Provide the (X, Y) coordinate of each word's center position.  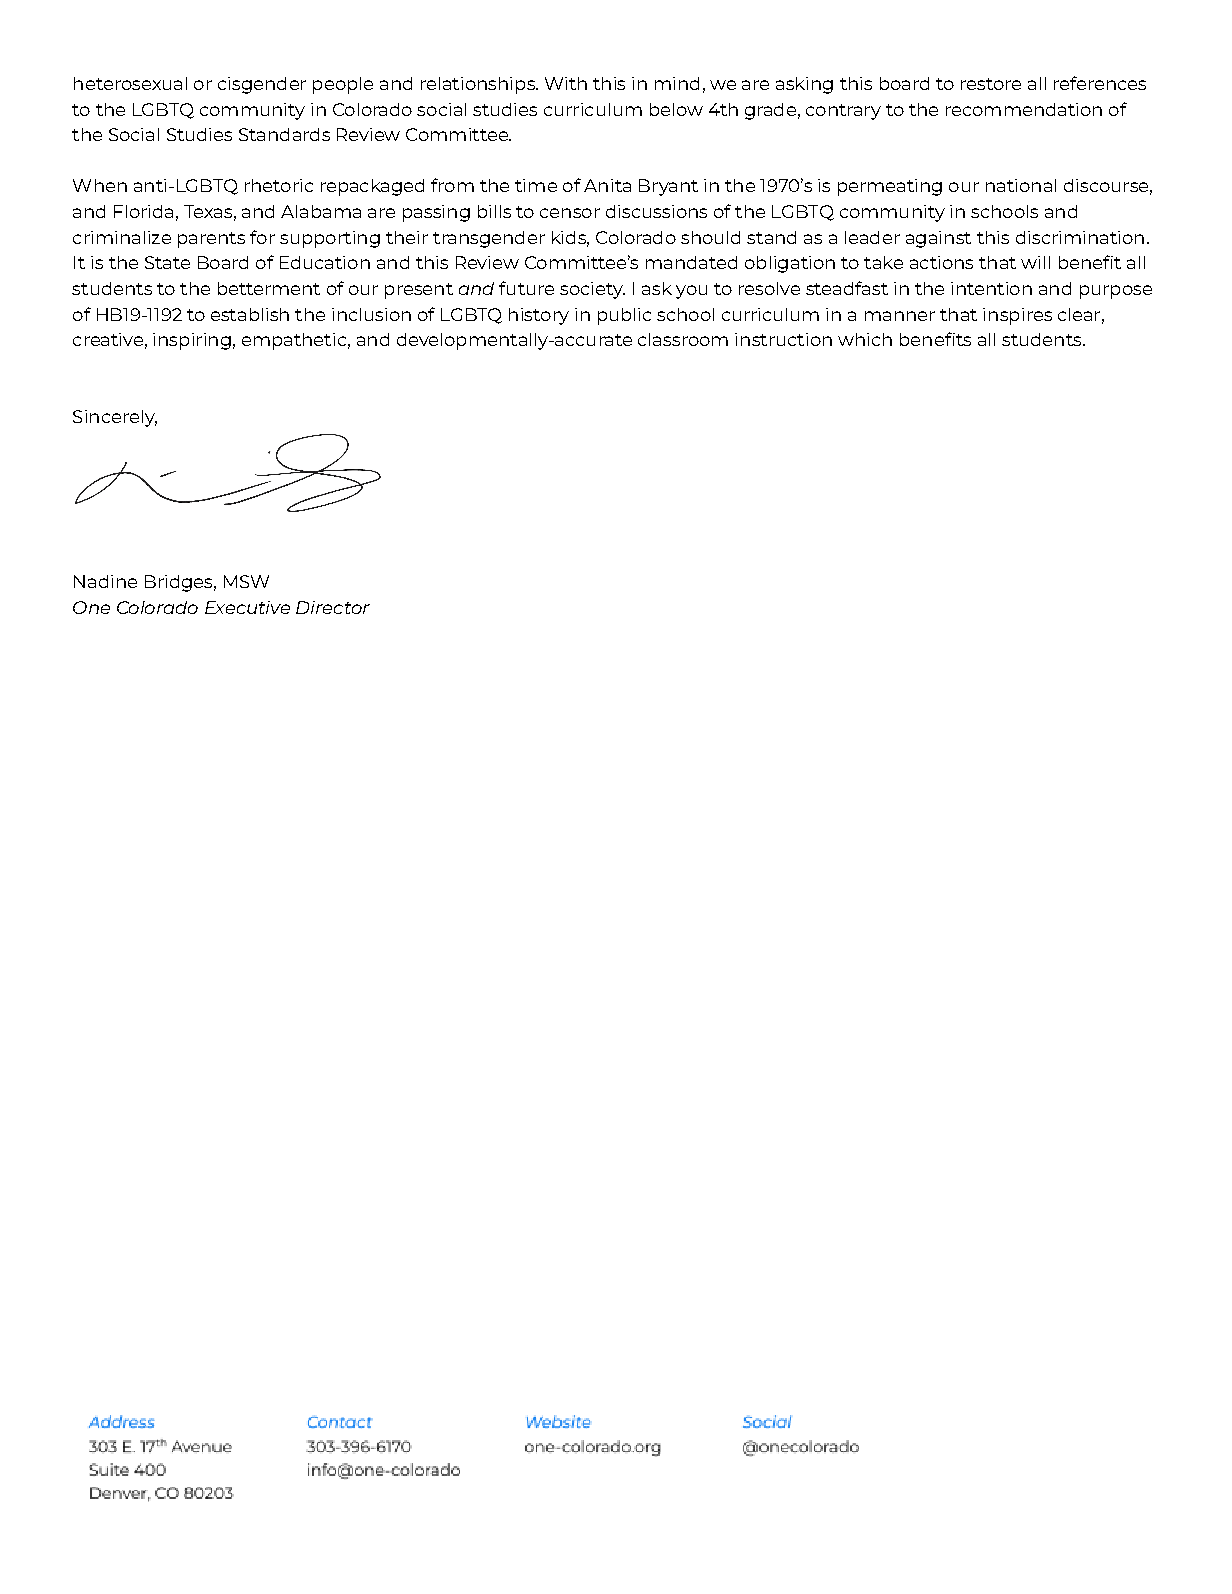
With (566, 83)
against (938, 239)
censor (570, 213)
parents (211, 240)
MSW (246, 581)
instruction (783, 339)
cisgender (262, 85)
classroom (683, 339)
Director (333, 607)
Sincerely (115, 418)
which (865, 339)
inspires (1017, 316)
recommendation (1024, 109)
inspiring (192, 341)
